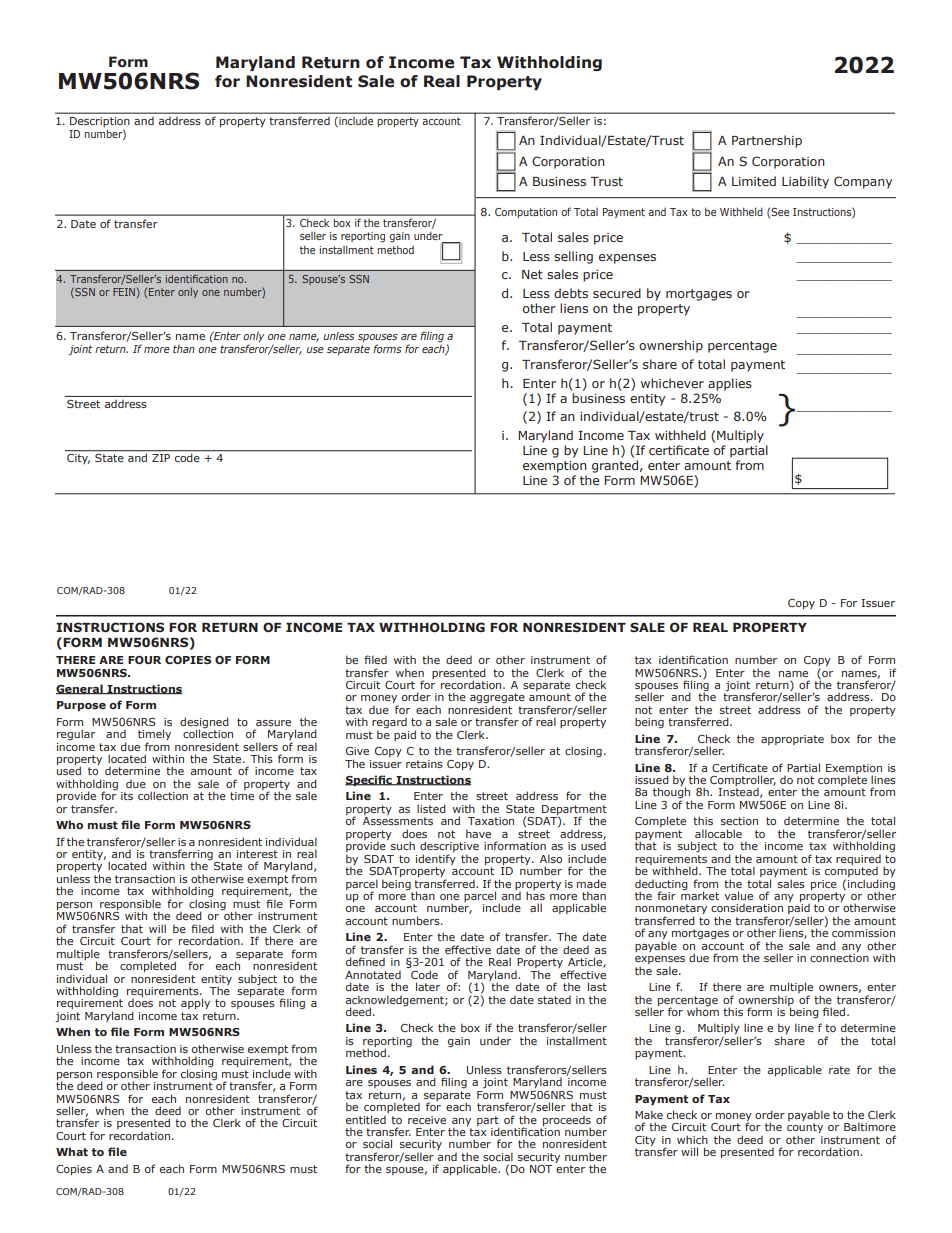 The height and width of the screenshot is (1233, 952). What do you see at coordinates (491, 821) in the screenshot?
I see `Taxation` at bounding box center [491, 821].
